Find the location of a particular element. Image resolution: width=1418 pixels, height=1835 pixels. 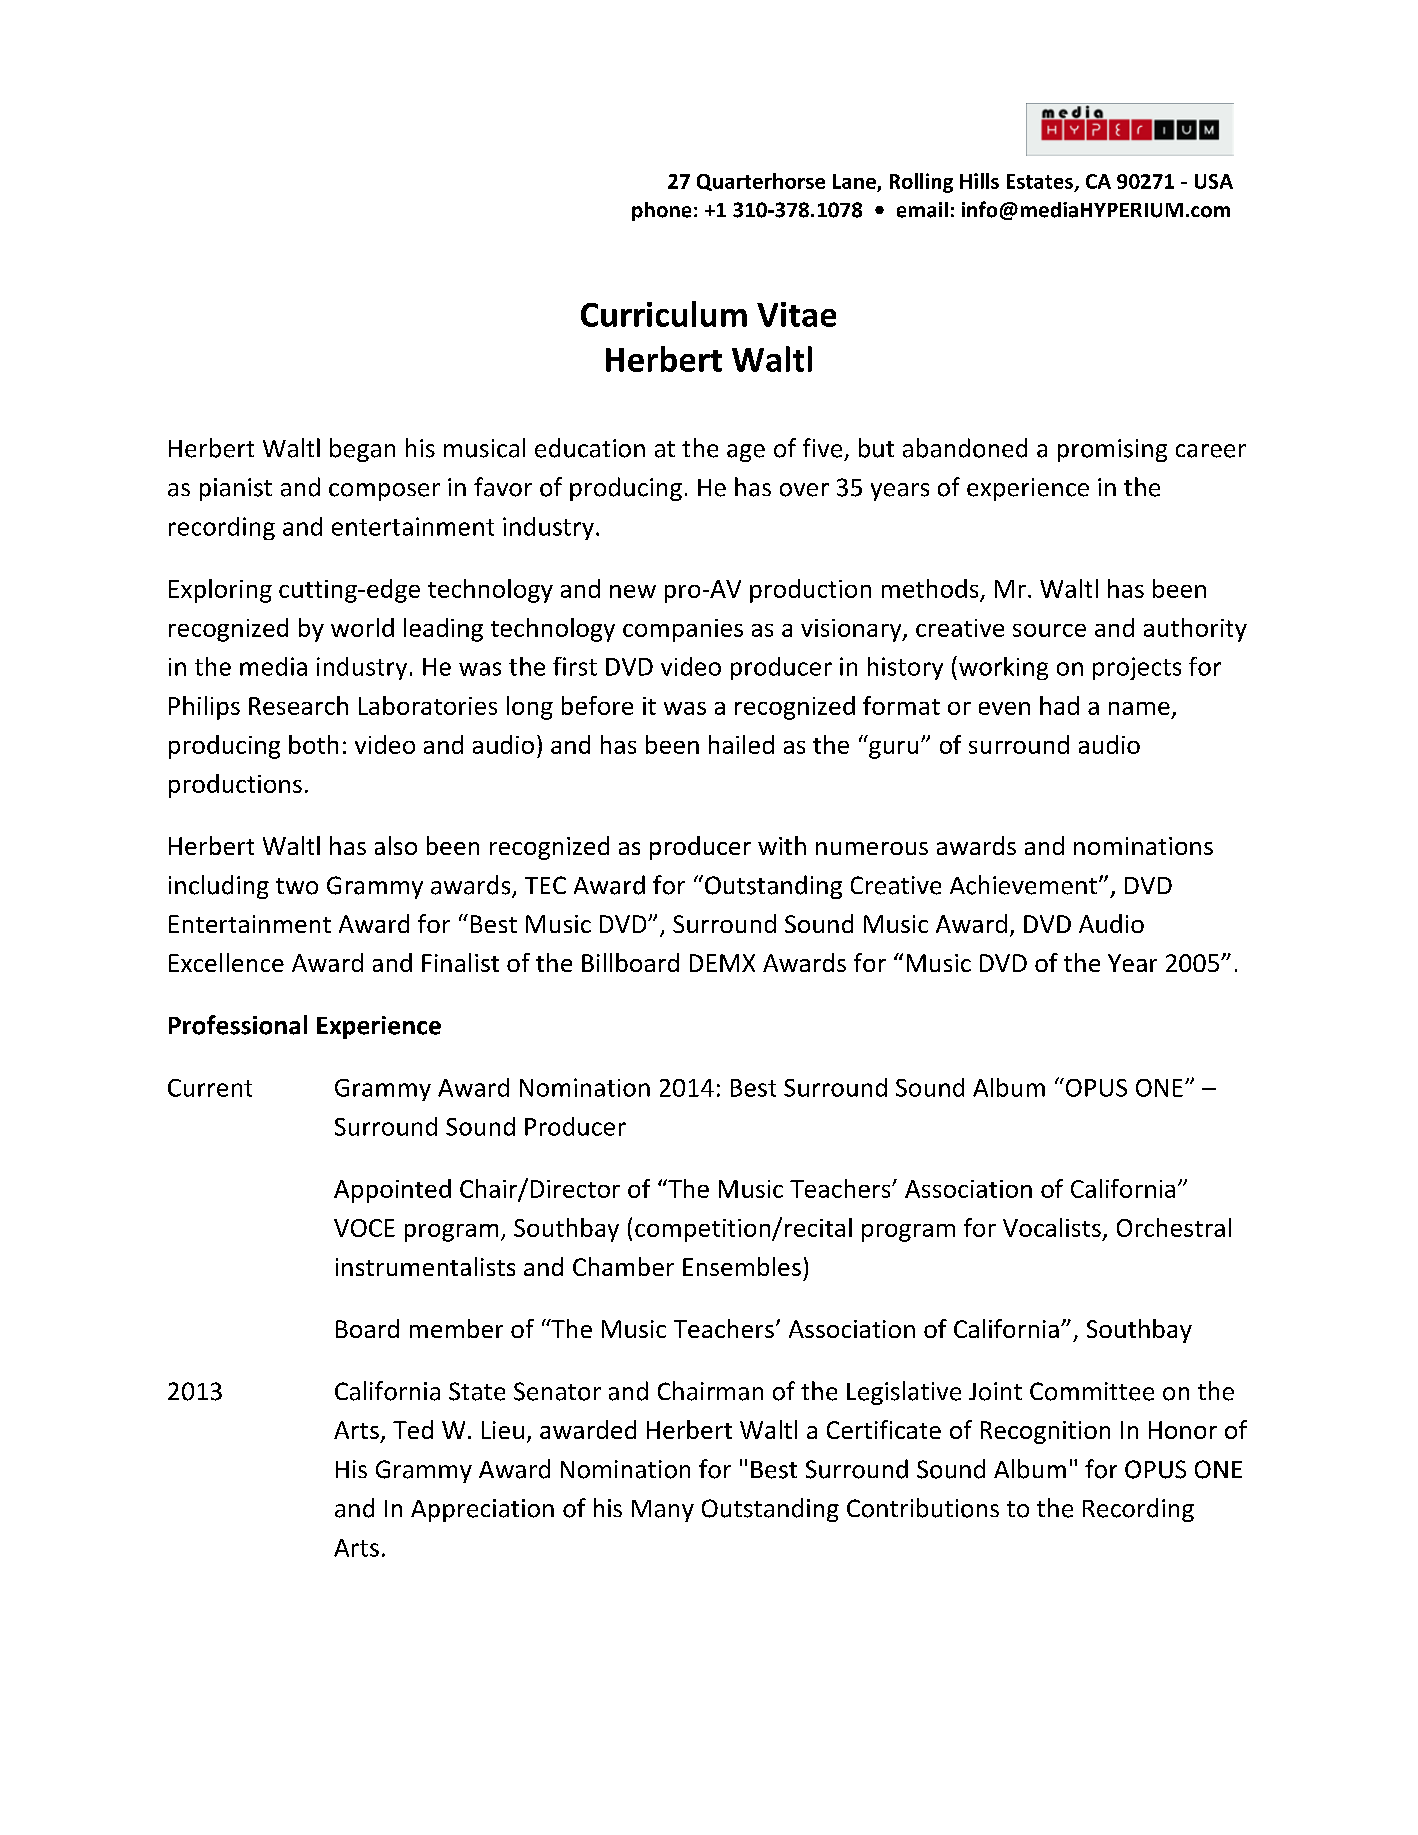

Hills is located at coordinates (979, 181).
